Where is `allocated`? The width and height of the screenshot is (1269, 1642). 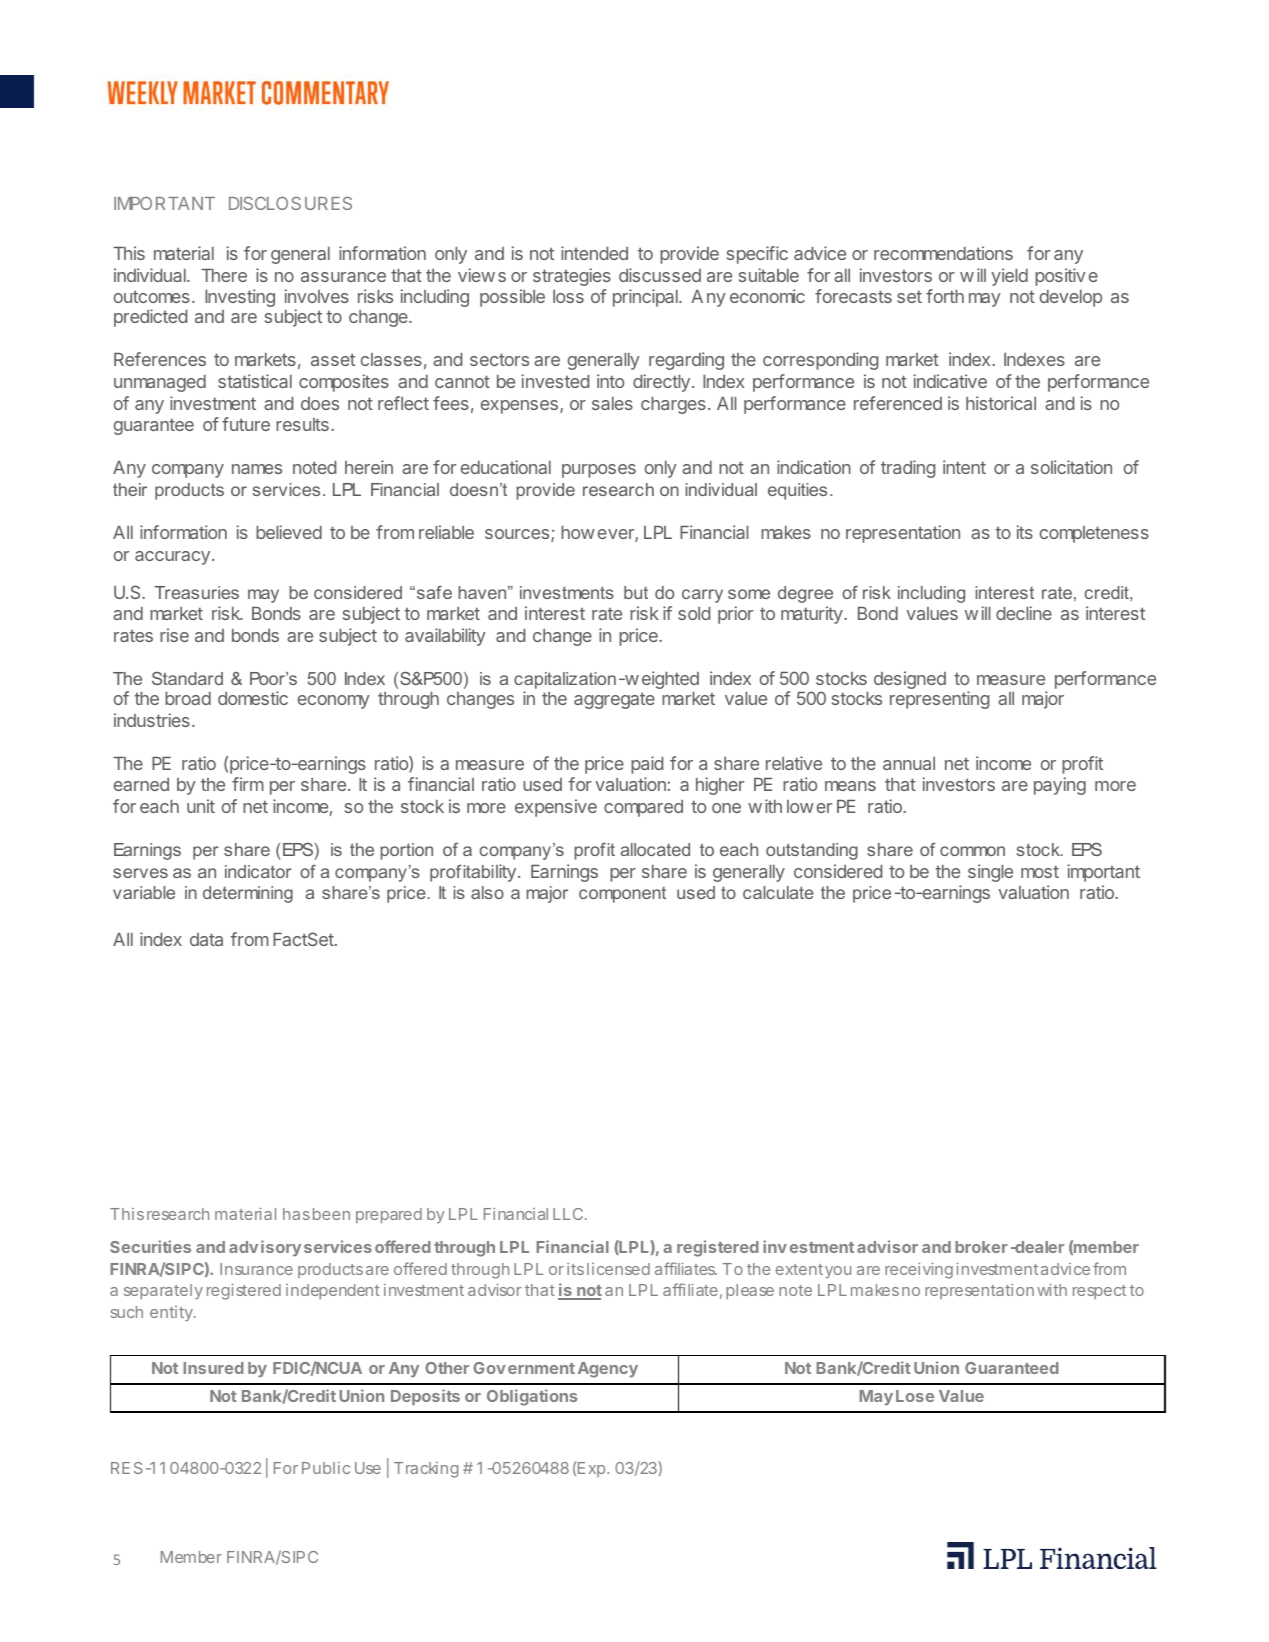
allocated is located at coordinates (655, 849).
